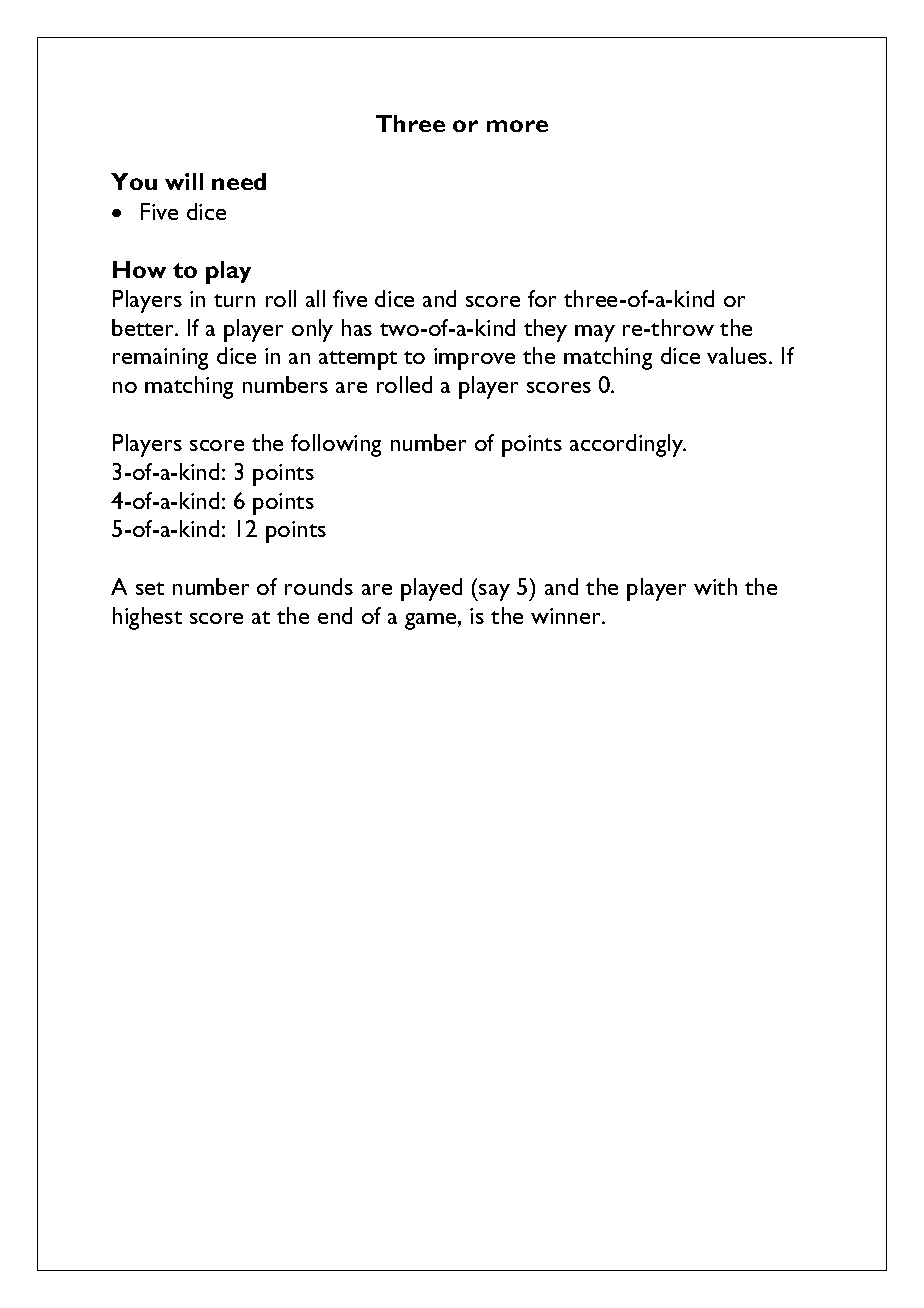 The height and width of the document is (1308, 924). What do you see at coordinates (160, 359) in the document?
I see `remaining` at bounding box center [160, 359].
